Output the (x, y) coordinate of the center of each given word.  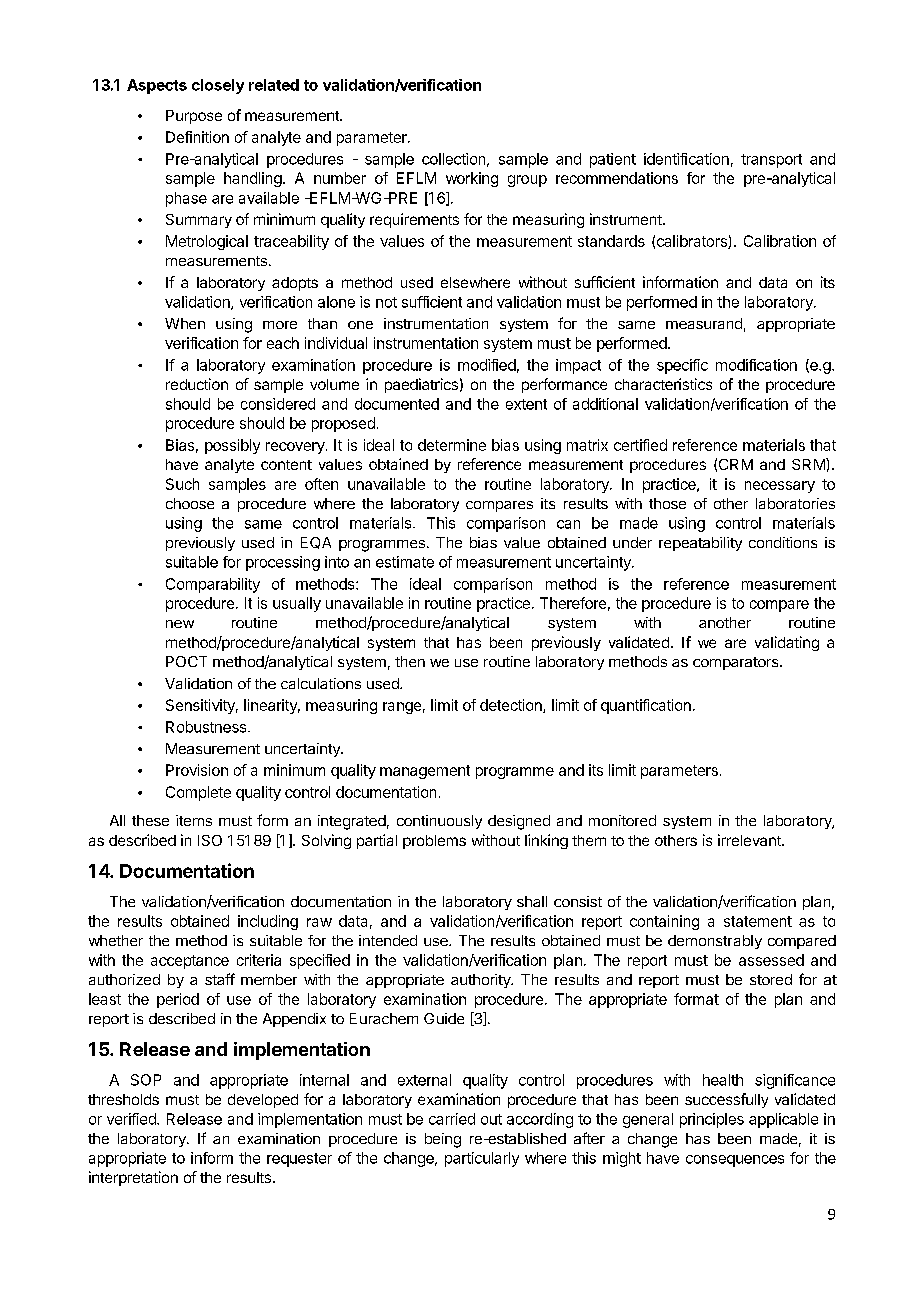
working (472, 179)
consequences (735, 1161)
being (443, 1140)
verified (132, 1119)
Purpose (194, 117)
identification (686, 159)
